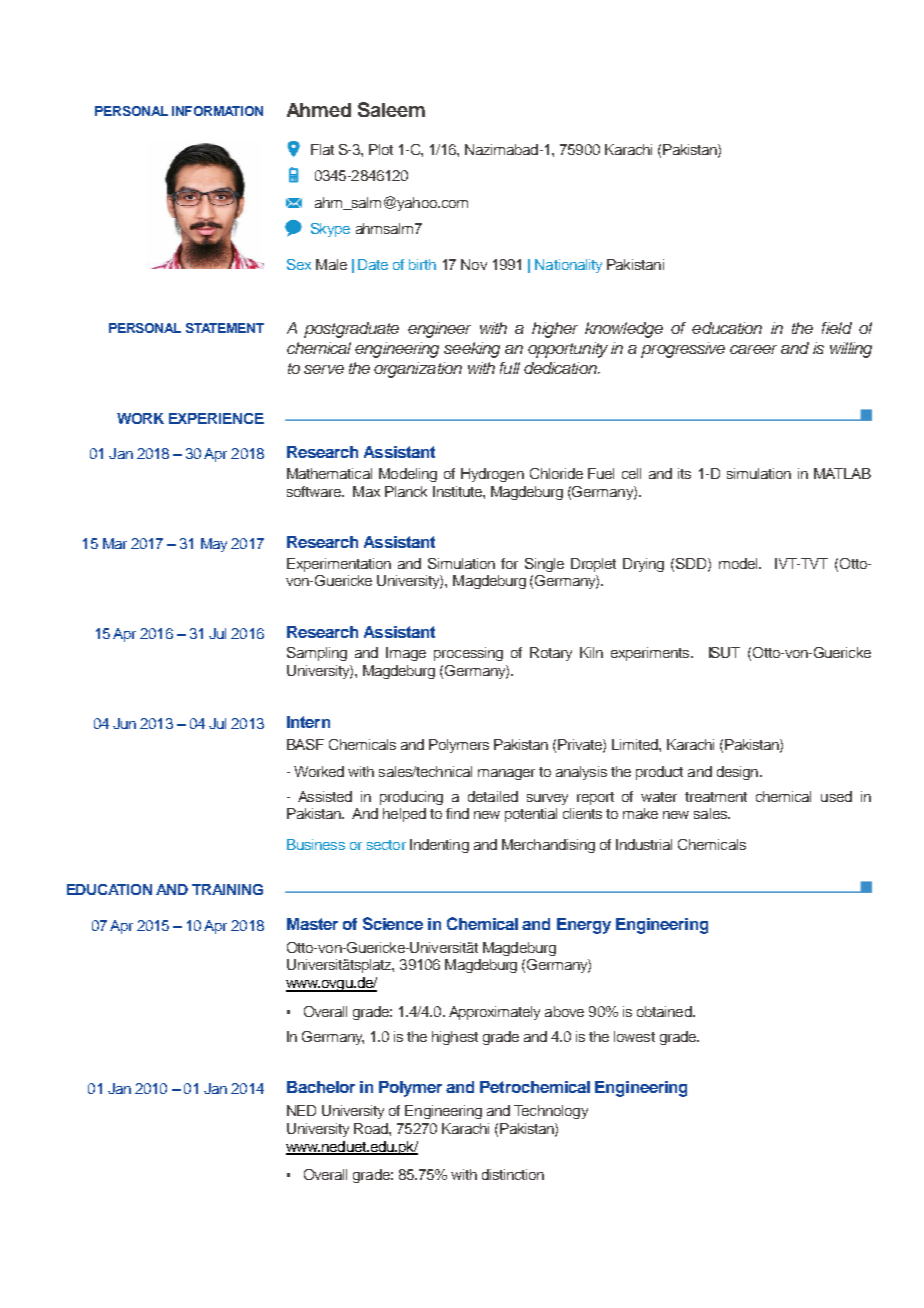 This screenshot has width=924, height=1308. I want to click on distinction, so click(513, 1174).
